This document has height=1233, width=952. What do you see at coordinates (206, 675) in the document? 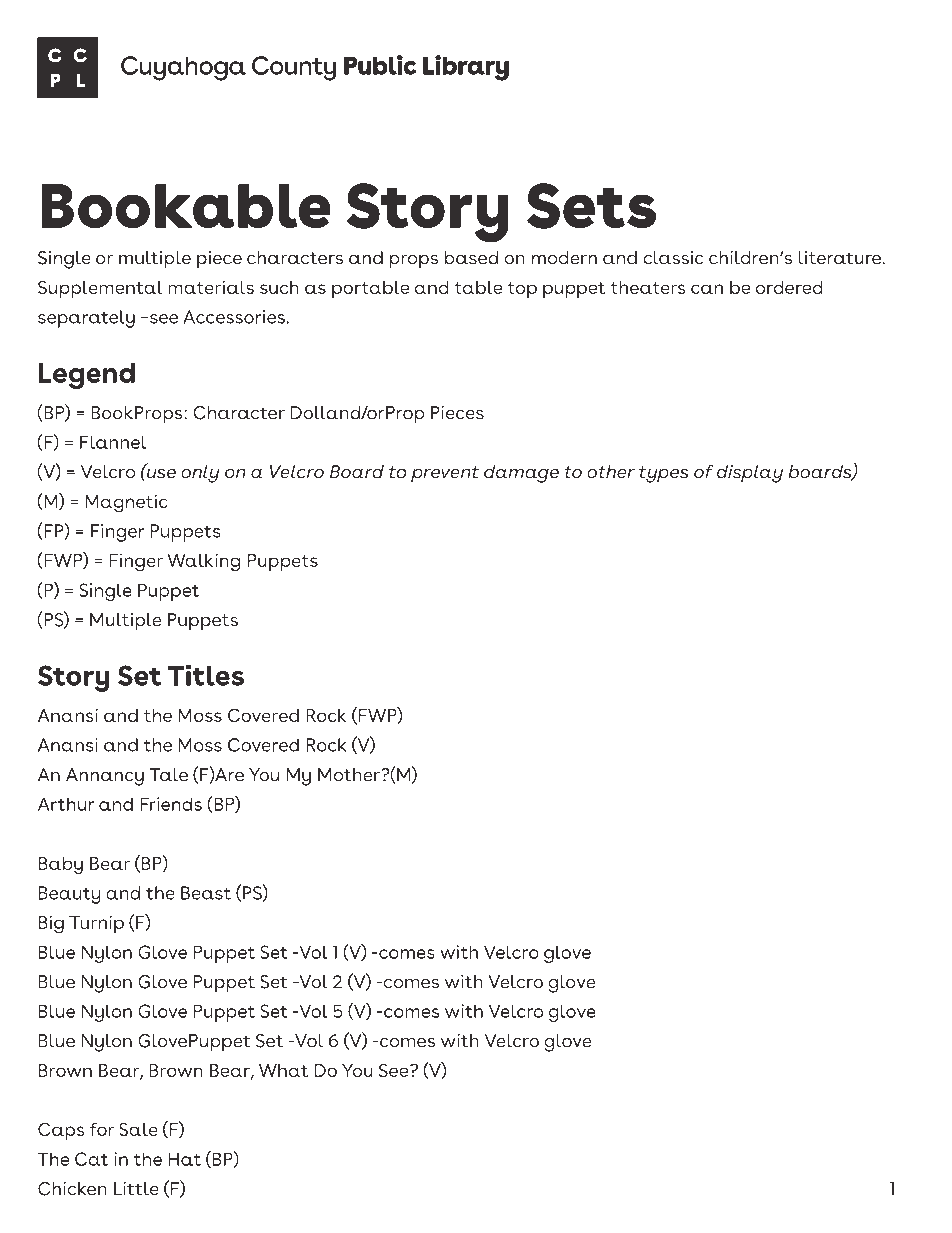
I see `Titles` at bounding box center [206, 675].
